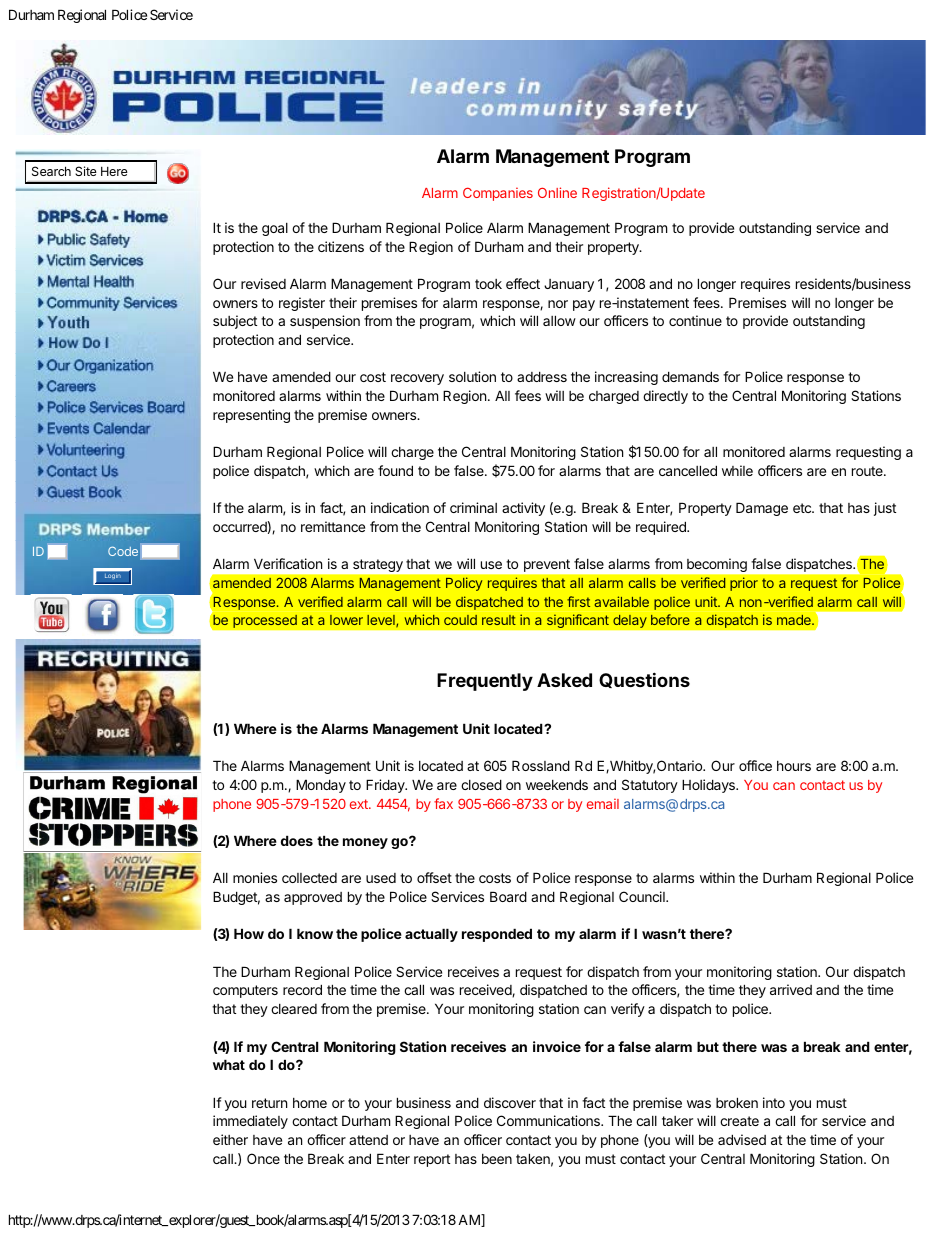  I want to click on continue, so click(695, 320).
